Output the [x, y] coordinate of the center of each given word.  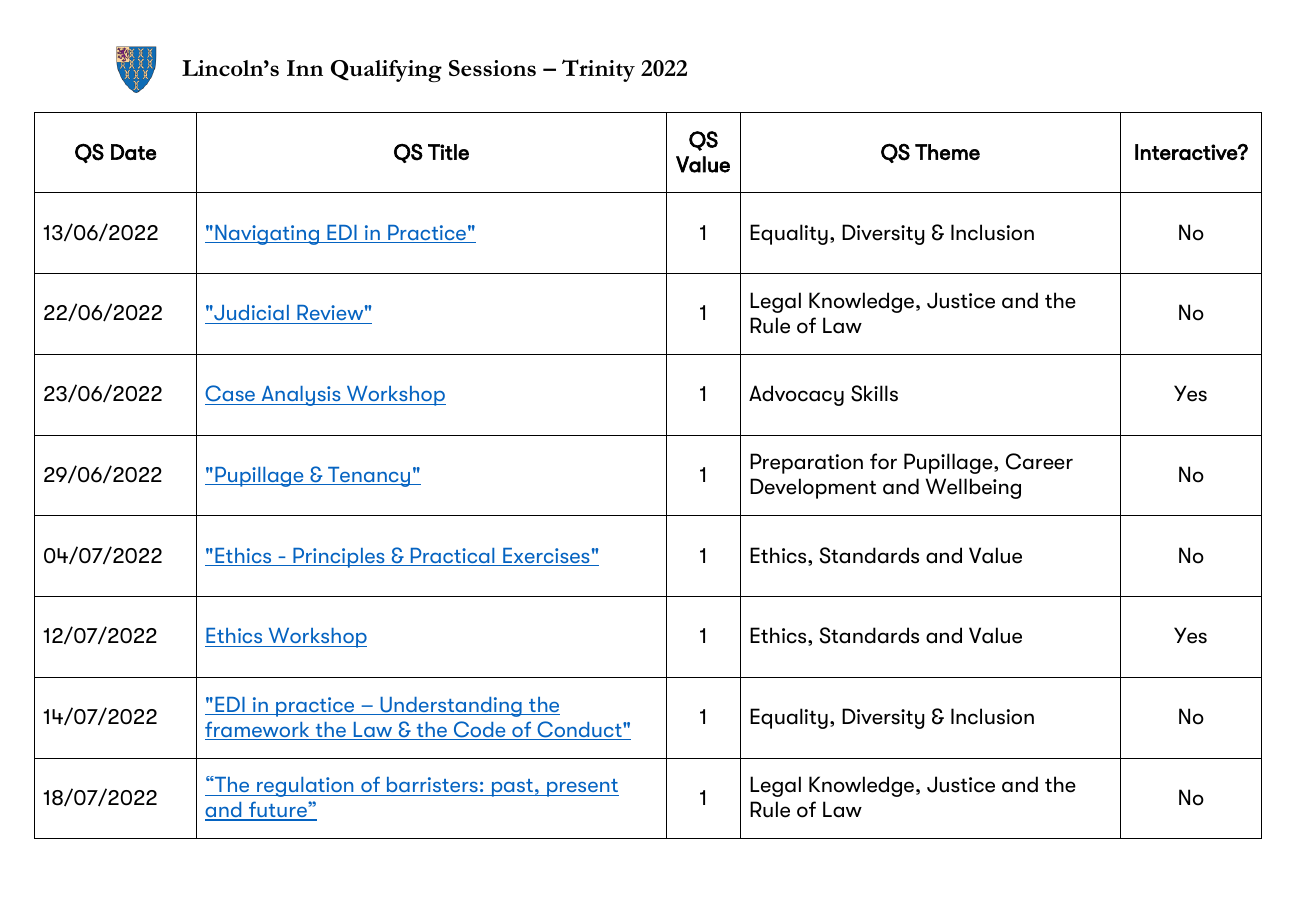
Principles [339, 558]
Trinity [598, 70]
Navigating [267, 235]
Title [448, 152]
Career [1039, 461]
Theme [947, 152]
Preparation [806, 463]
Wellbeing [973, 488]
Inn [305, 68]
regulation [305, 787]
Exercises [546, 557]
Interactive [1187, 152]
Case [231, 395]
